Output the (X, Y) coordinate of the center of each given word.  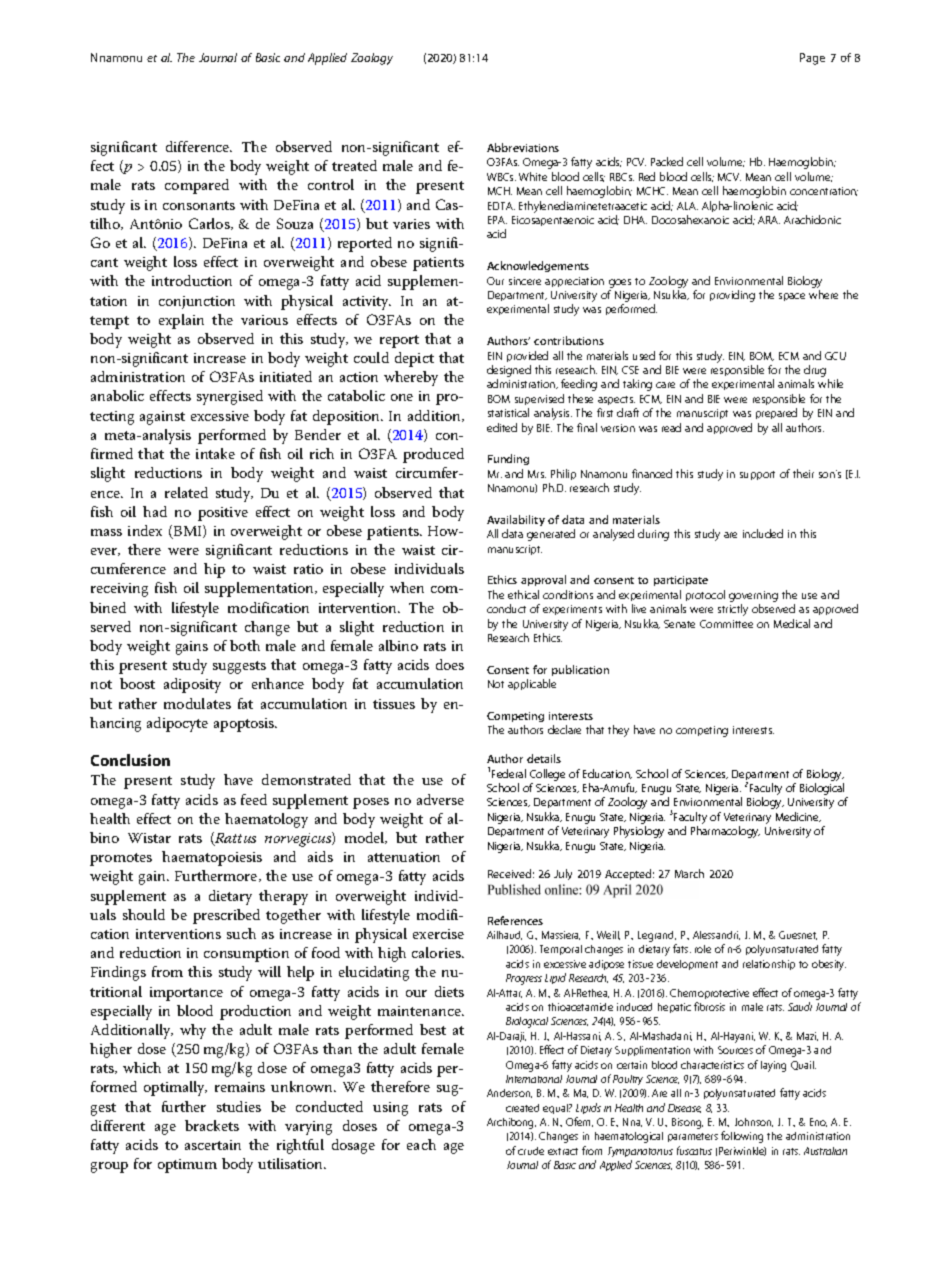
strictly (733, 610)
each (421, 1144)
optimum (187, 1166)
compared (197, 186)
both (245, 645)
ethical (523, 594)
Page (812, 59)
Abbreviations (523, 147)
